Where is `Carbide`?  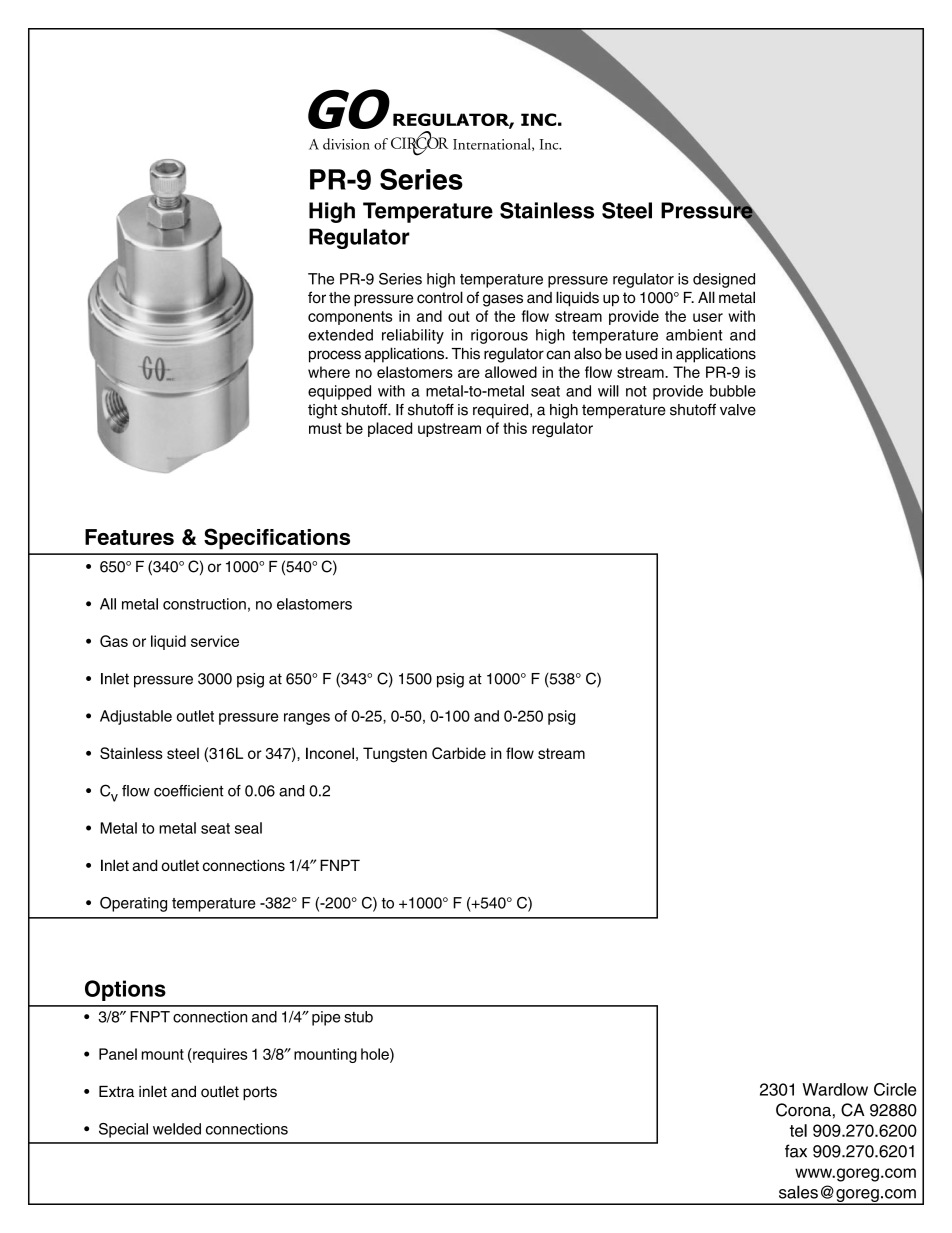
Carbide is located at coordinates (459, 753).
